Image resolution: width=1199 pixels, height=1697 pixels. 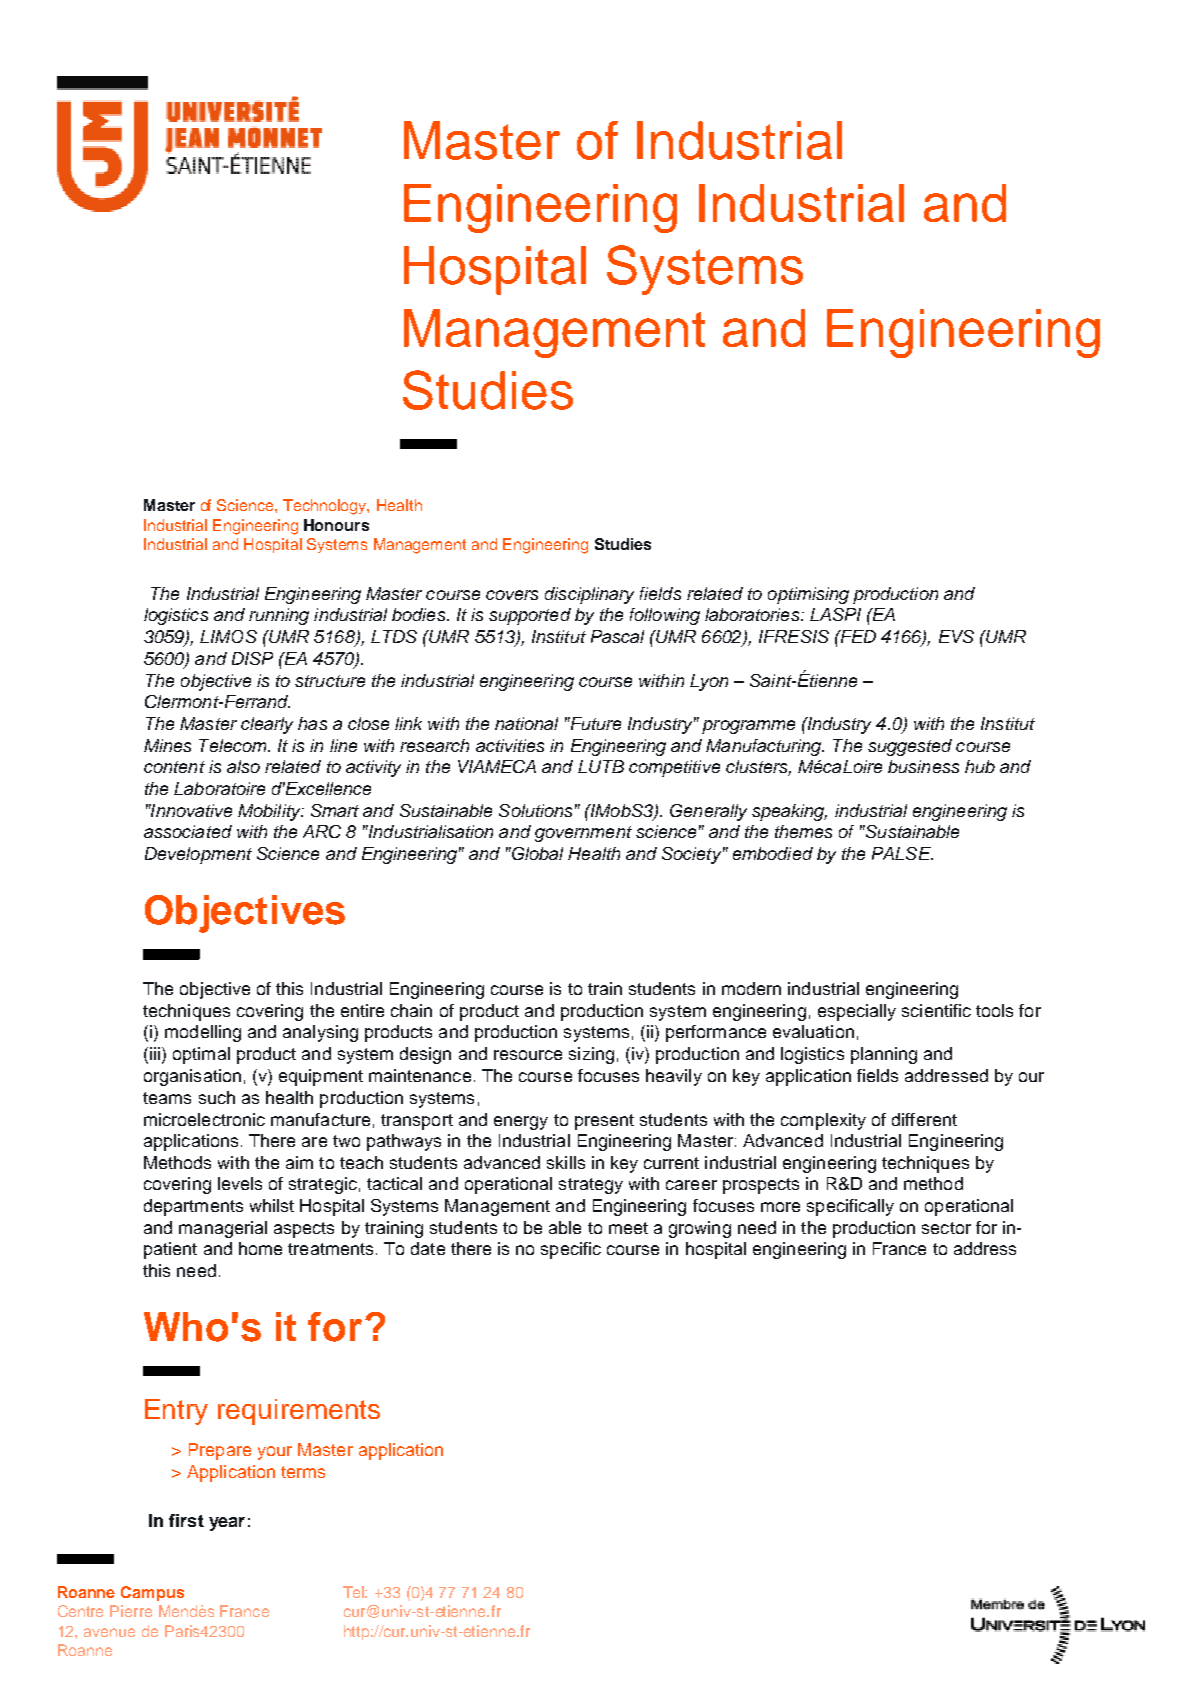 I want to click on optimising, so click(x=808, y=595).
